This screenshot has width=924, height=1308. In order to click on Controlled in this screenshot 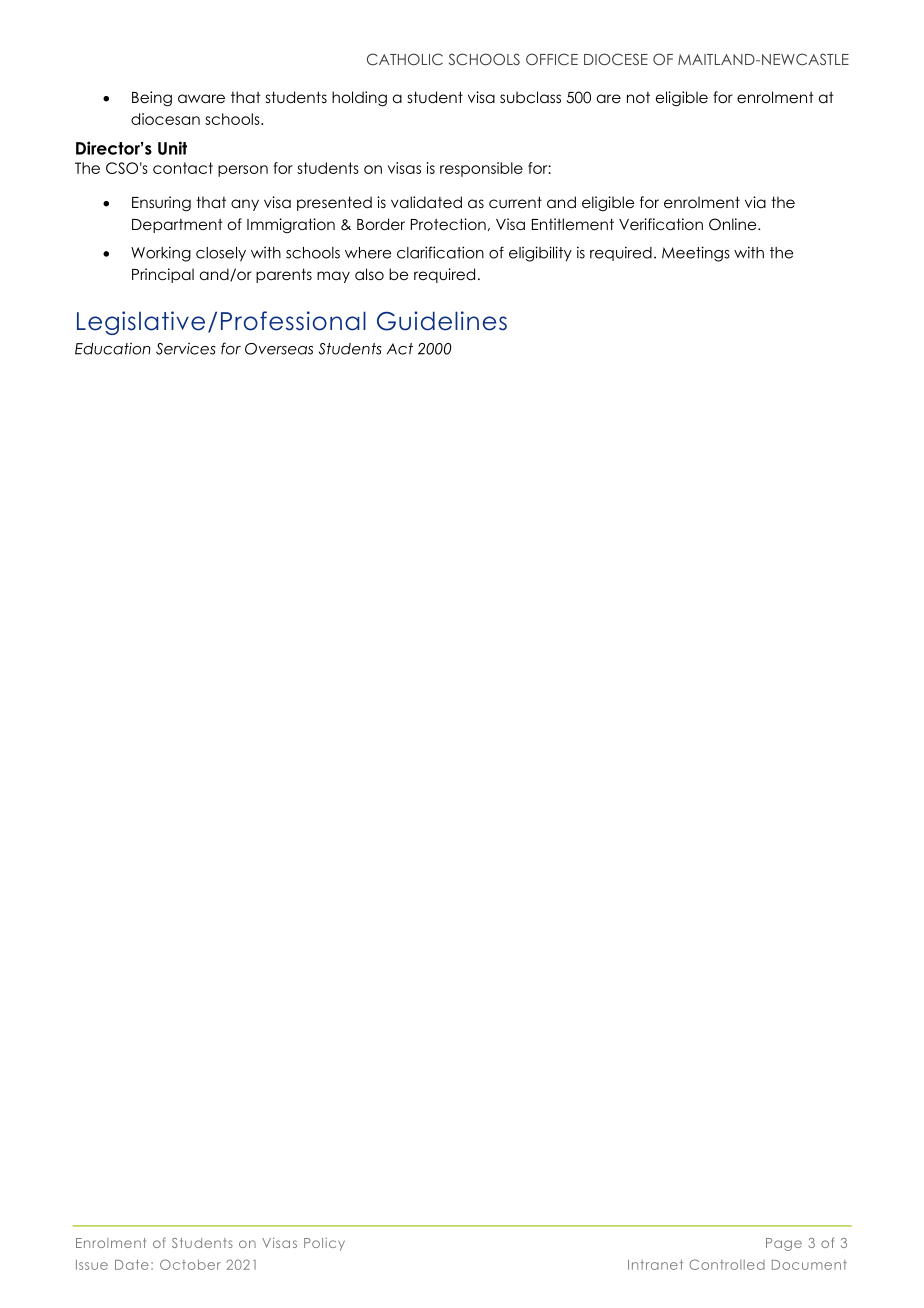, I will do `click(727, 1264)`.
